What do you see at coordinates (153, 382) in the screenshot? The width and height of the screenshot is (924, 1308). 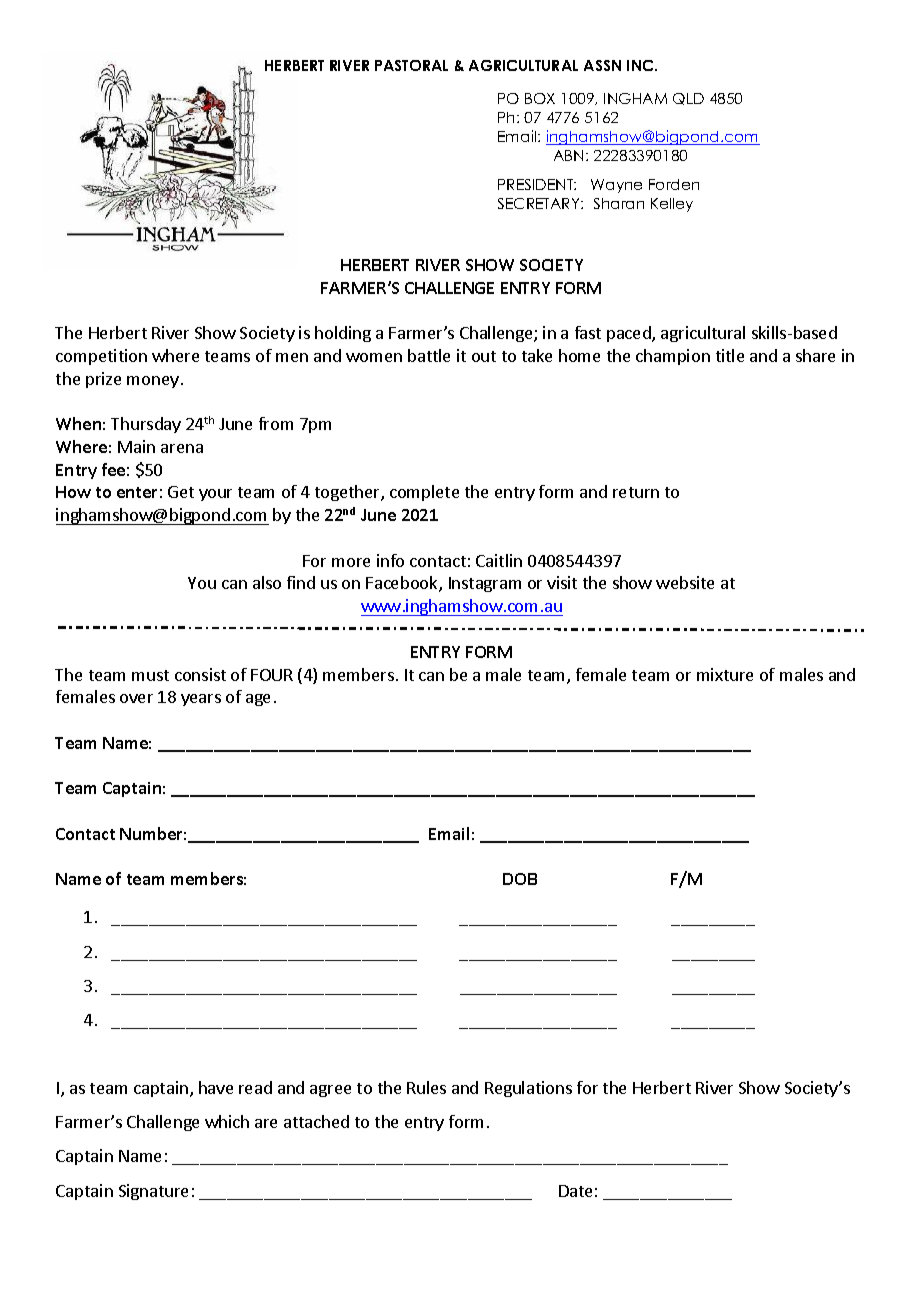 I see `money` at bounding box center [153, 382].
